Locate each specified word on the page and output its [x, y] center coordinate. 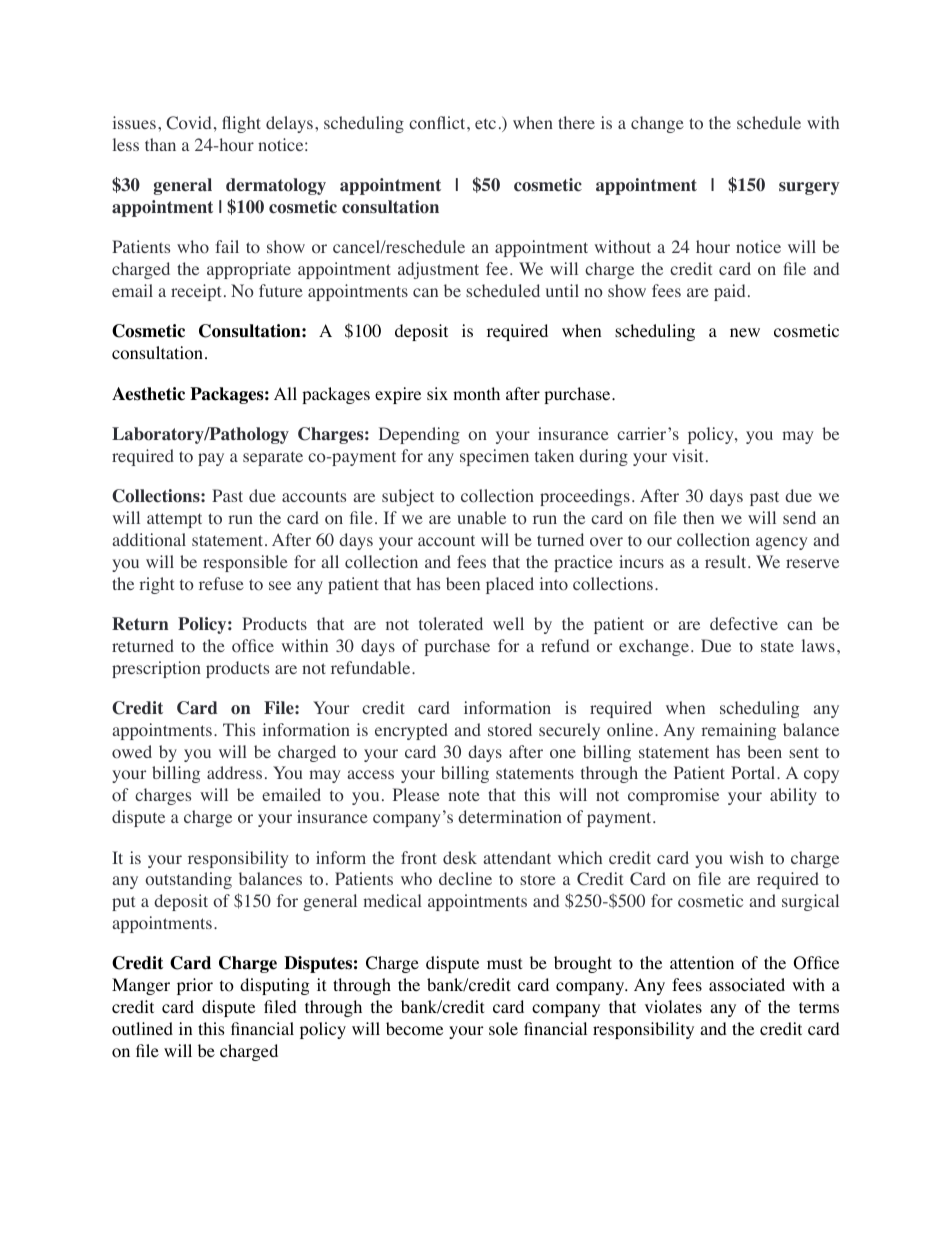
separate [273, 458]
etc [485, 123]
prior [195, 986]
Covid [188, 123]
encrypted [411, 731]
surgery [809, 188]
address [234, 772]
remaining [738, 731]
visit [687, 455]
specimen [494, 457]
